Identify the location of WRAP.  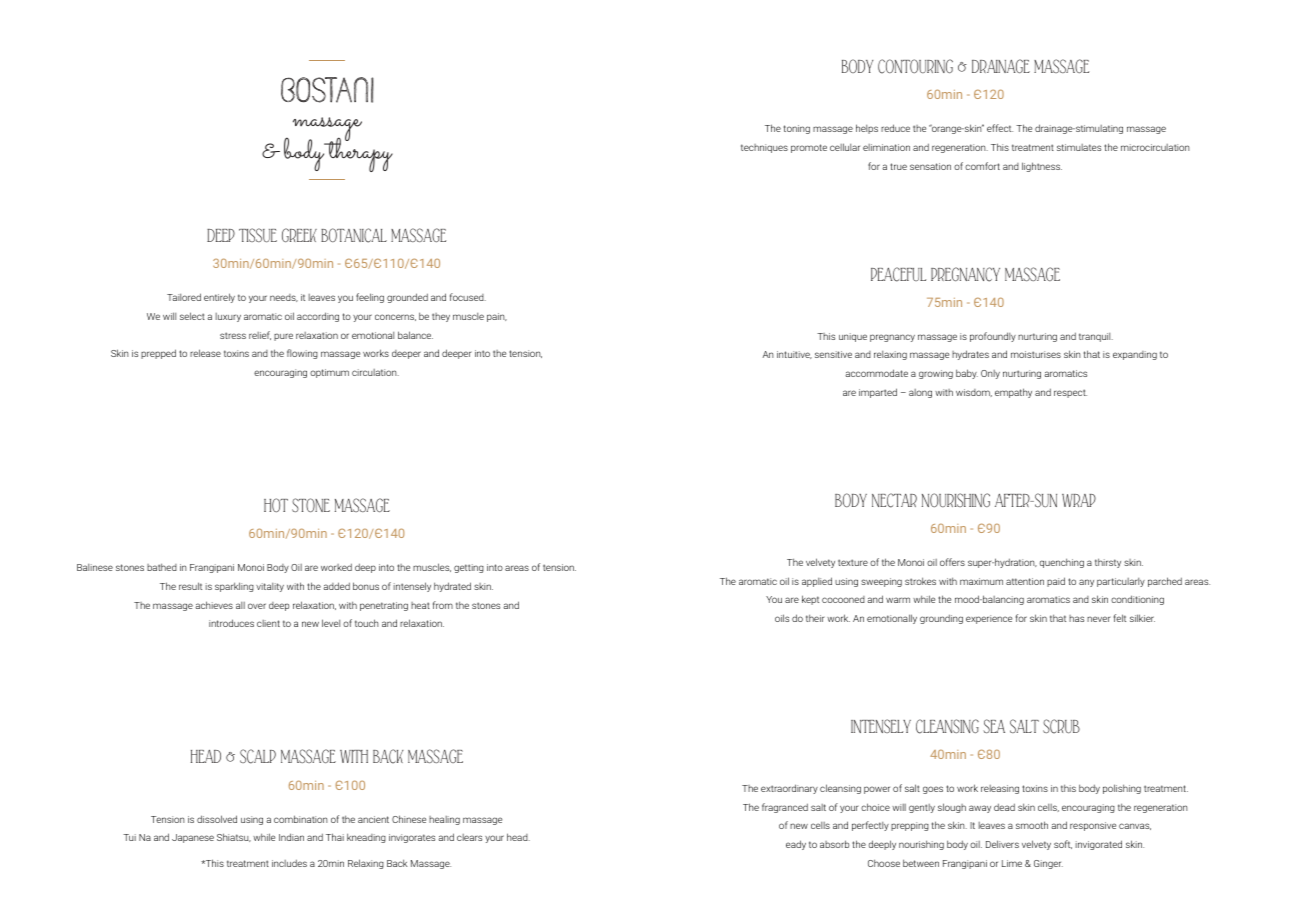
(1079, 500).
